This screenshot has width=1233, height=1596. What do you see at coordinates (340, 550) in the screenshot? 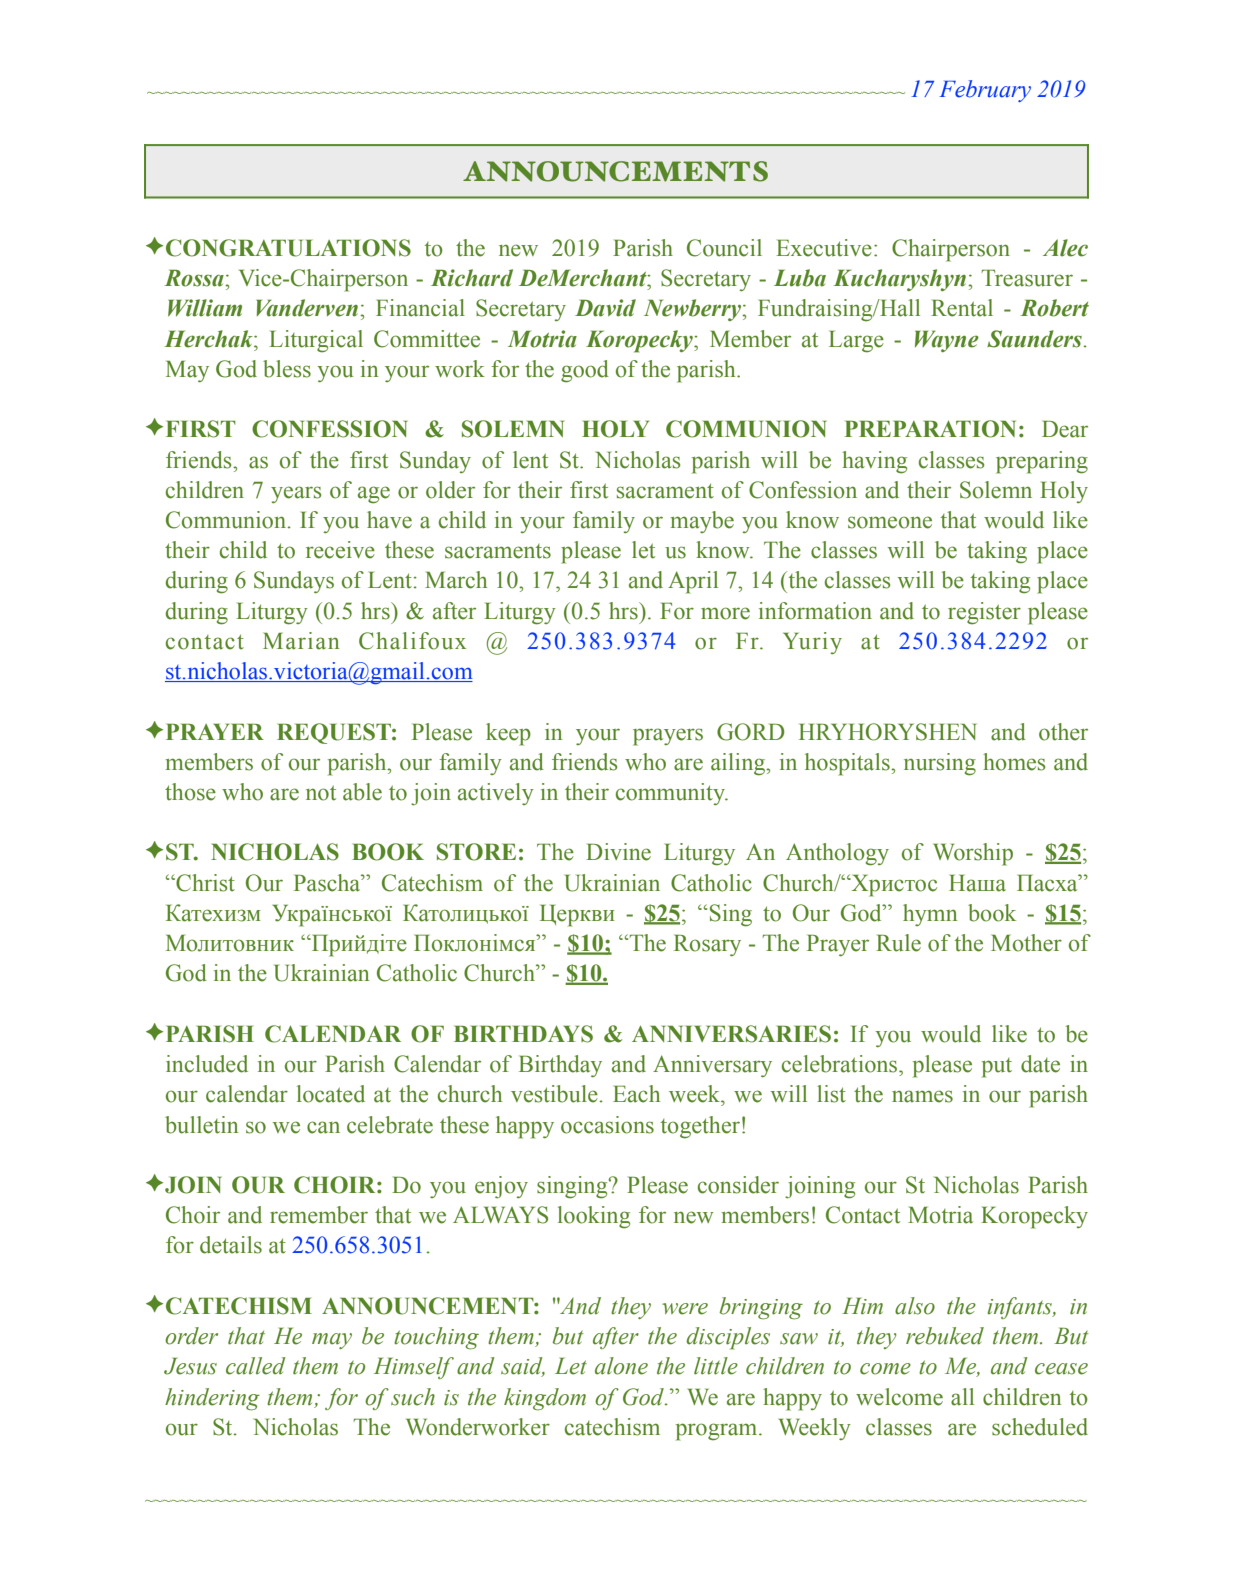
I see `receive` at bounding box center [340, 550].
